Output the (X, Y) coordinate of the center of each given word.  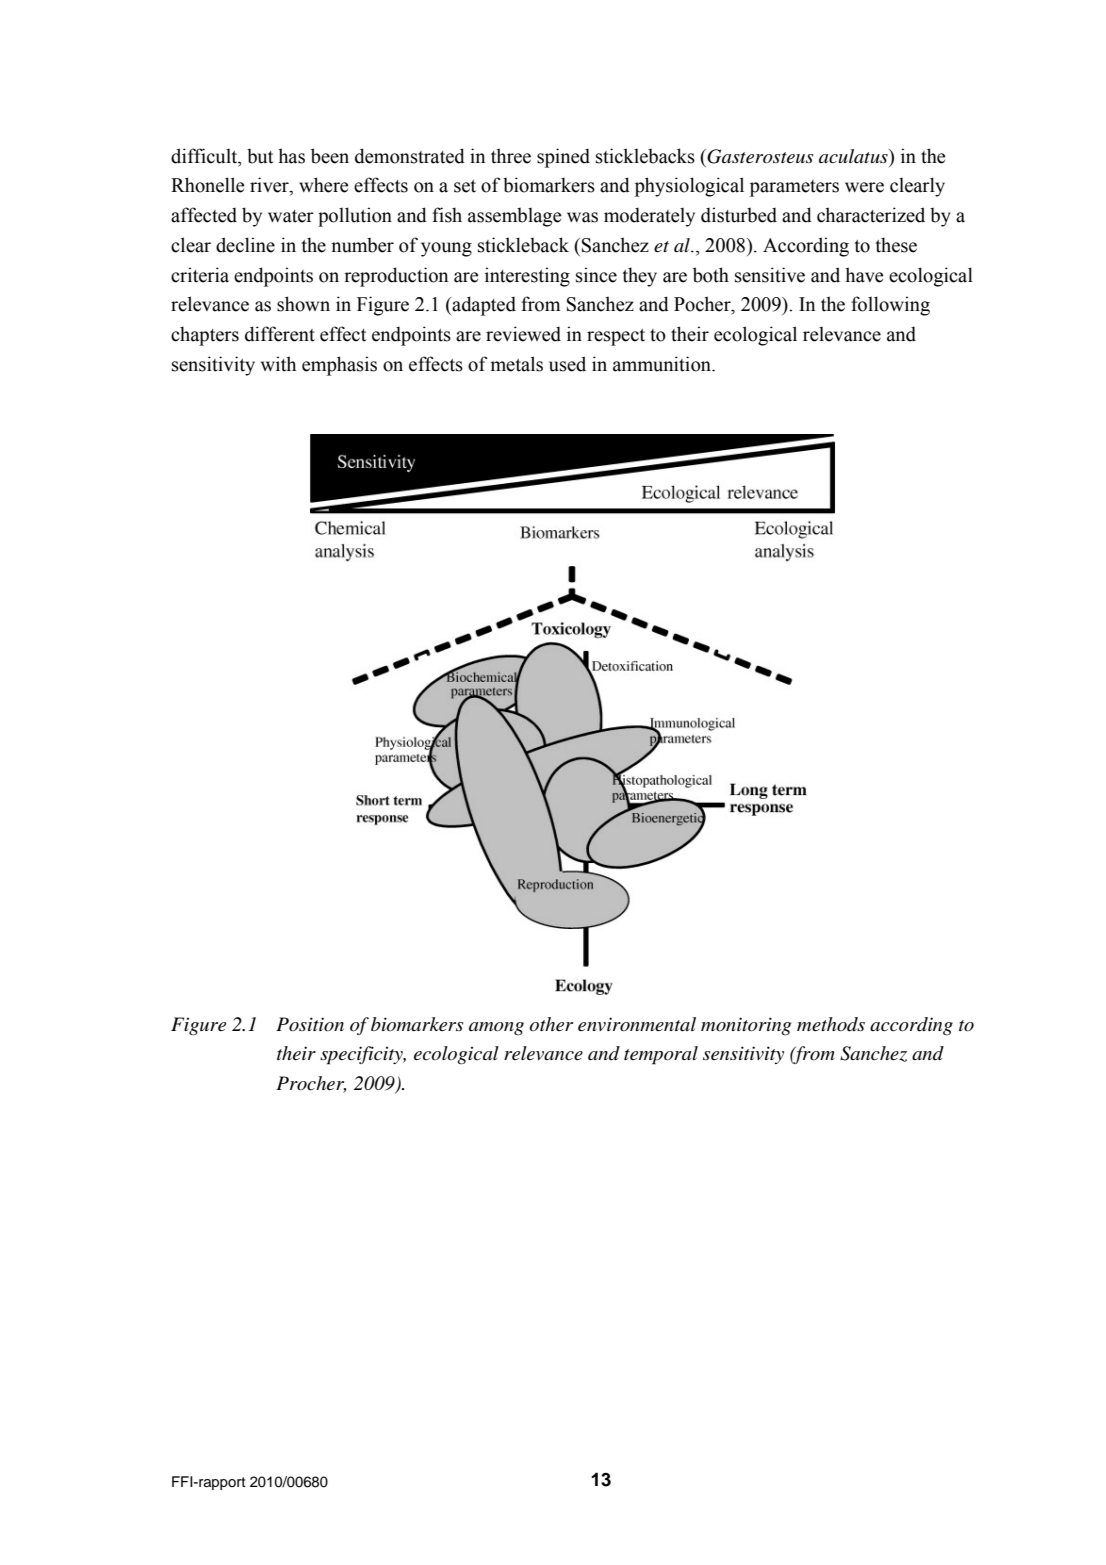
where (324, 185)
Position (310, 1024)
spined (563, 158)
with (278, 364)
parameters (794, 188)
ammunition (663, 364)
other (551, 1024)
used (567, 364)
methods (831, 1024)
